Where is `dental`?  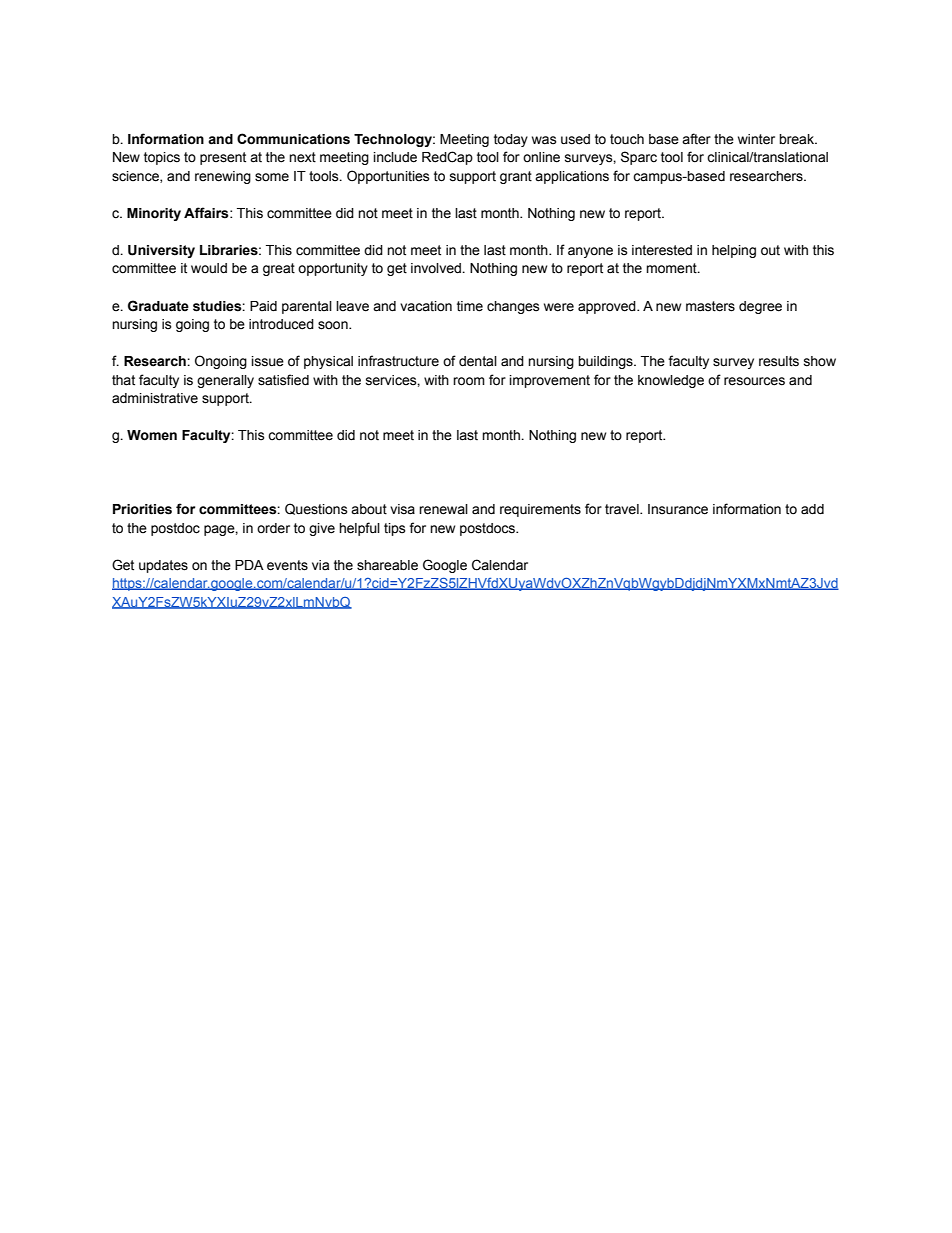
dental is located at coordinates (478, 361).
